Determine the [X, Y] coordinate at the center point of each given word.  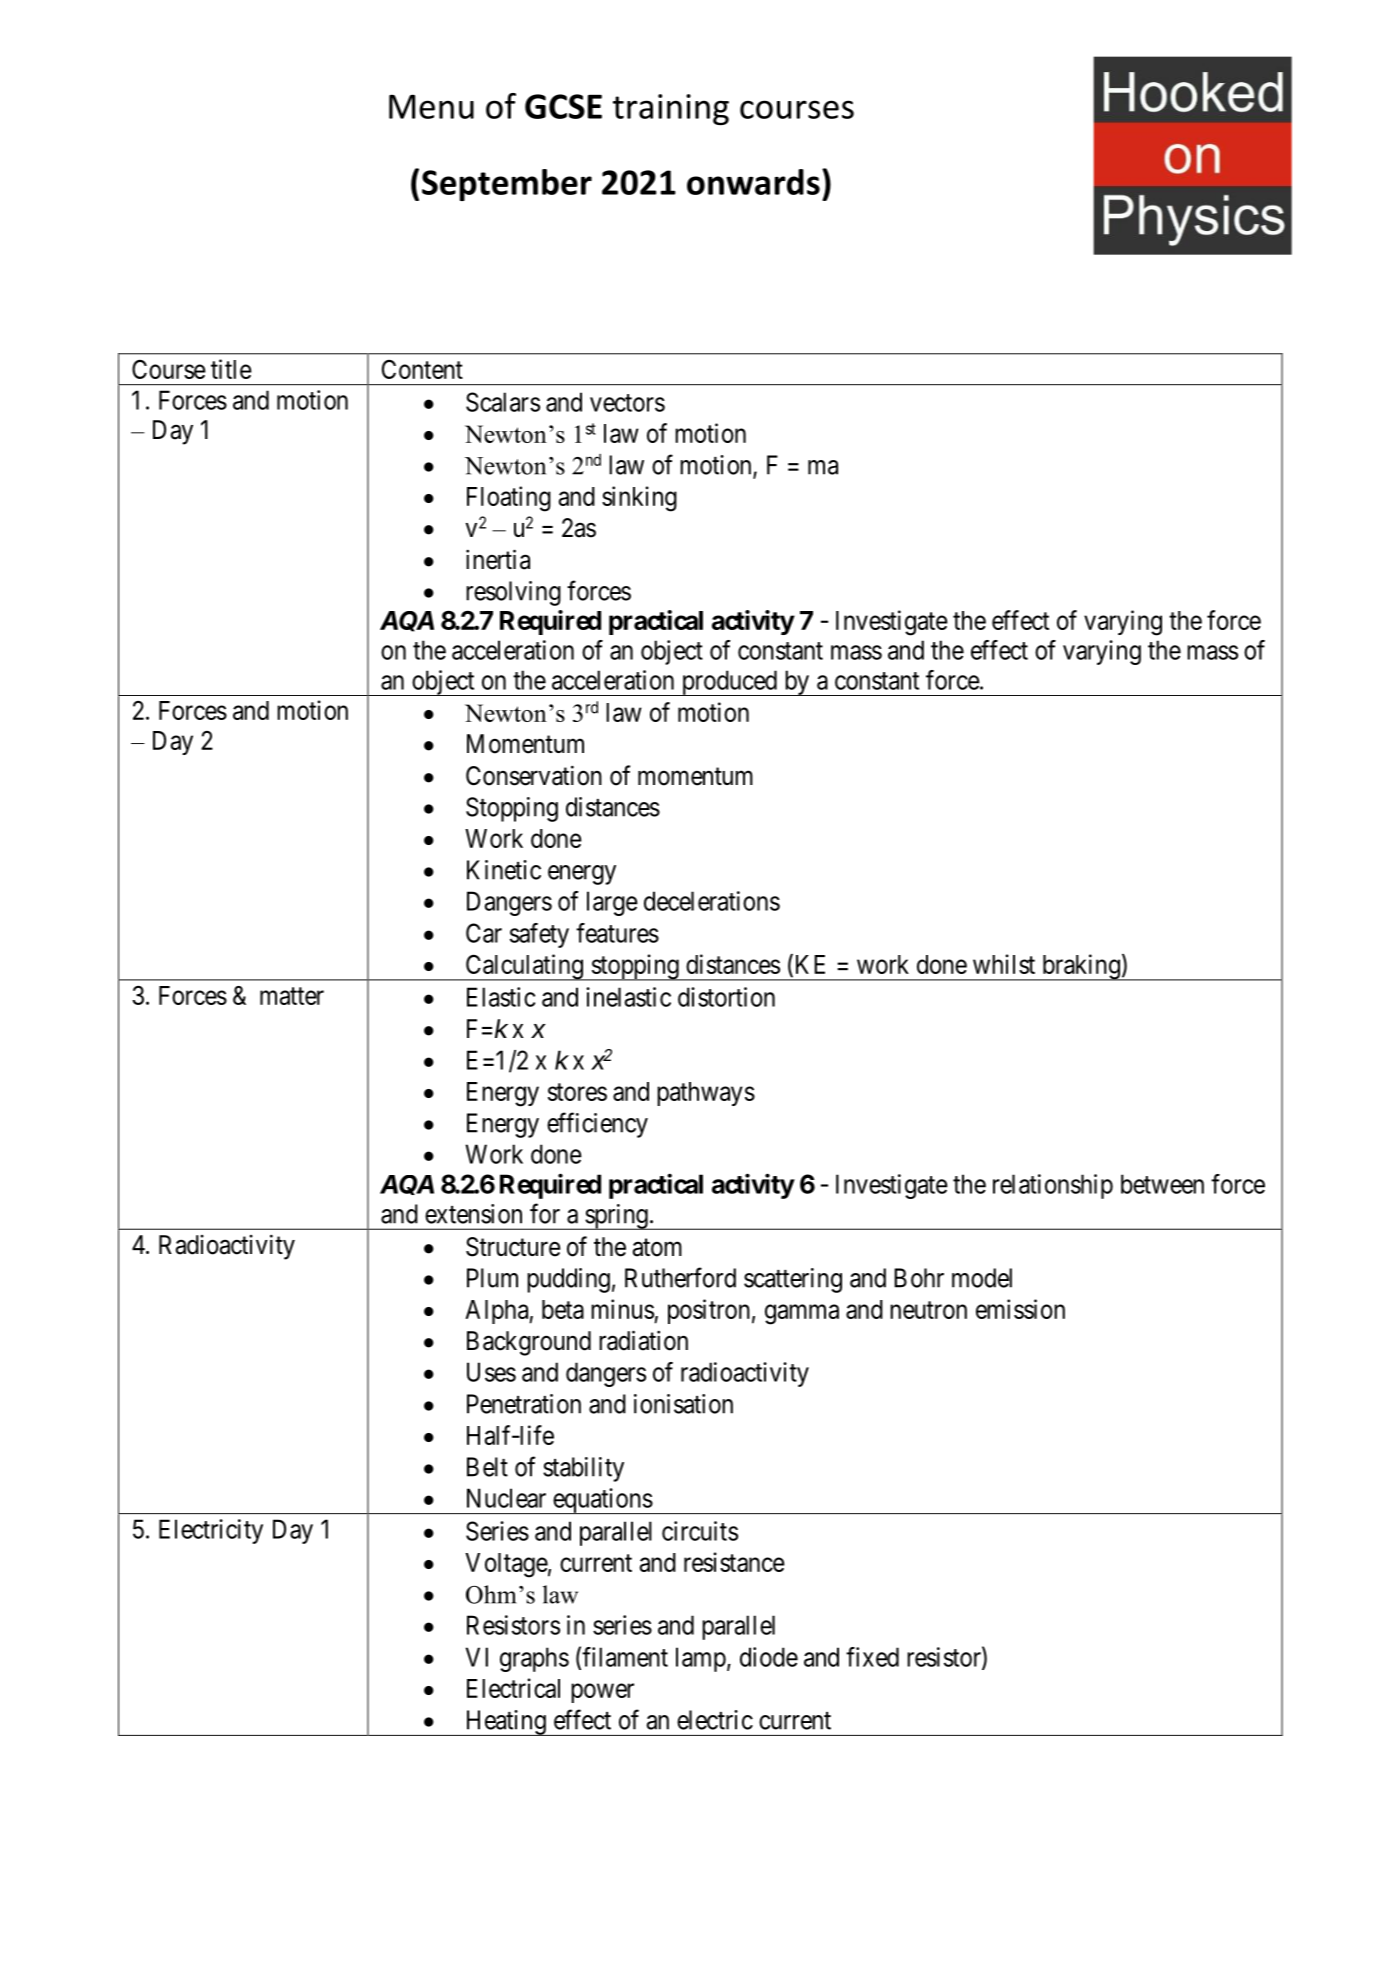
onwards [753, 182]
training [671, 109]
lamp [701, 1659]
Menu [431, 107]
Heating [505, 1723]
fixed [872, 1657]
